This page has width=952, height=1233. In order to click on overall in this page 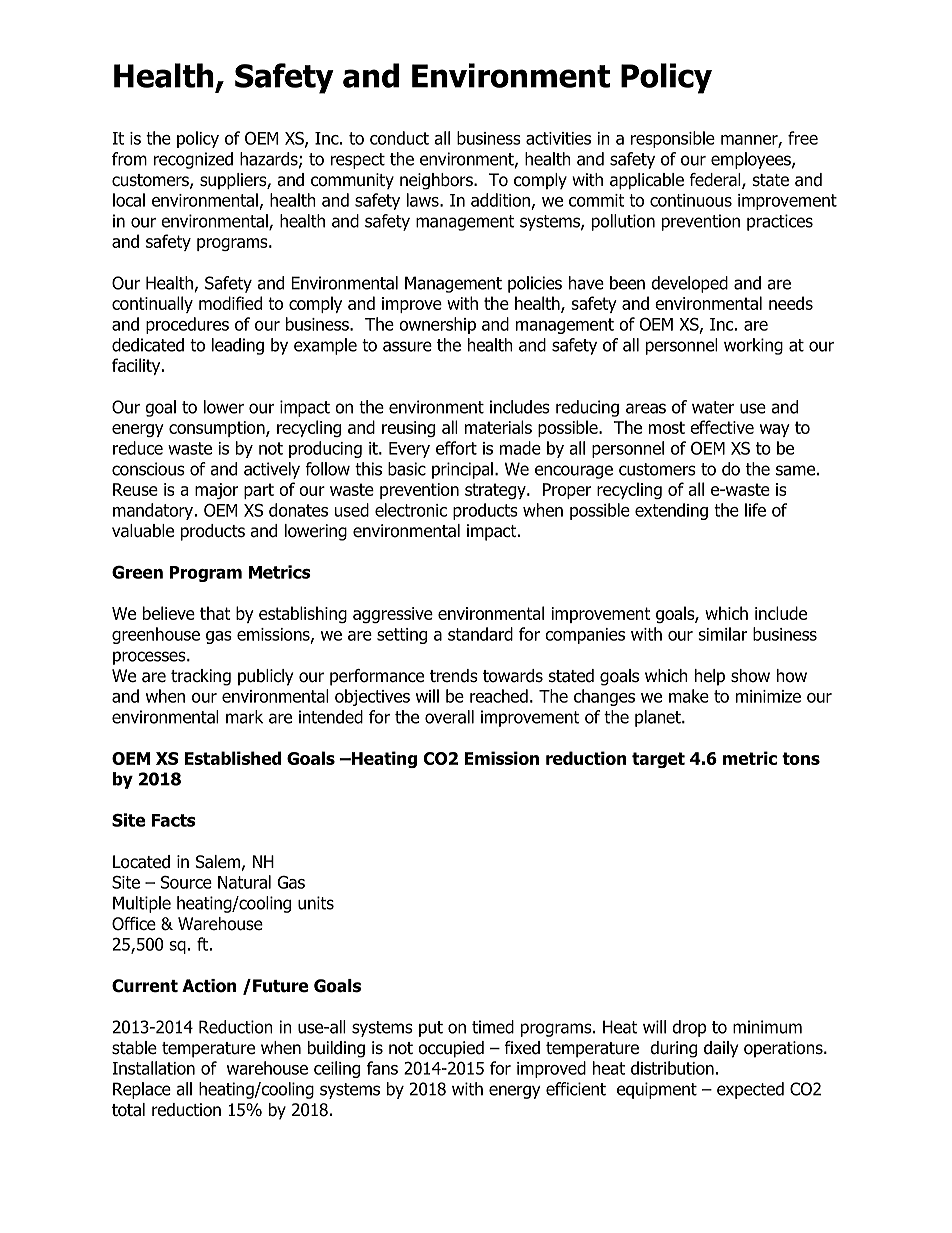, I will do `click(449, 717)`.
